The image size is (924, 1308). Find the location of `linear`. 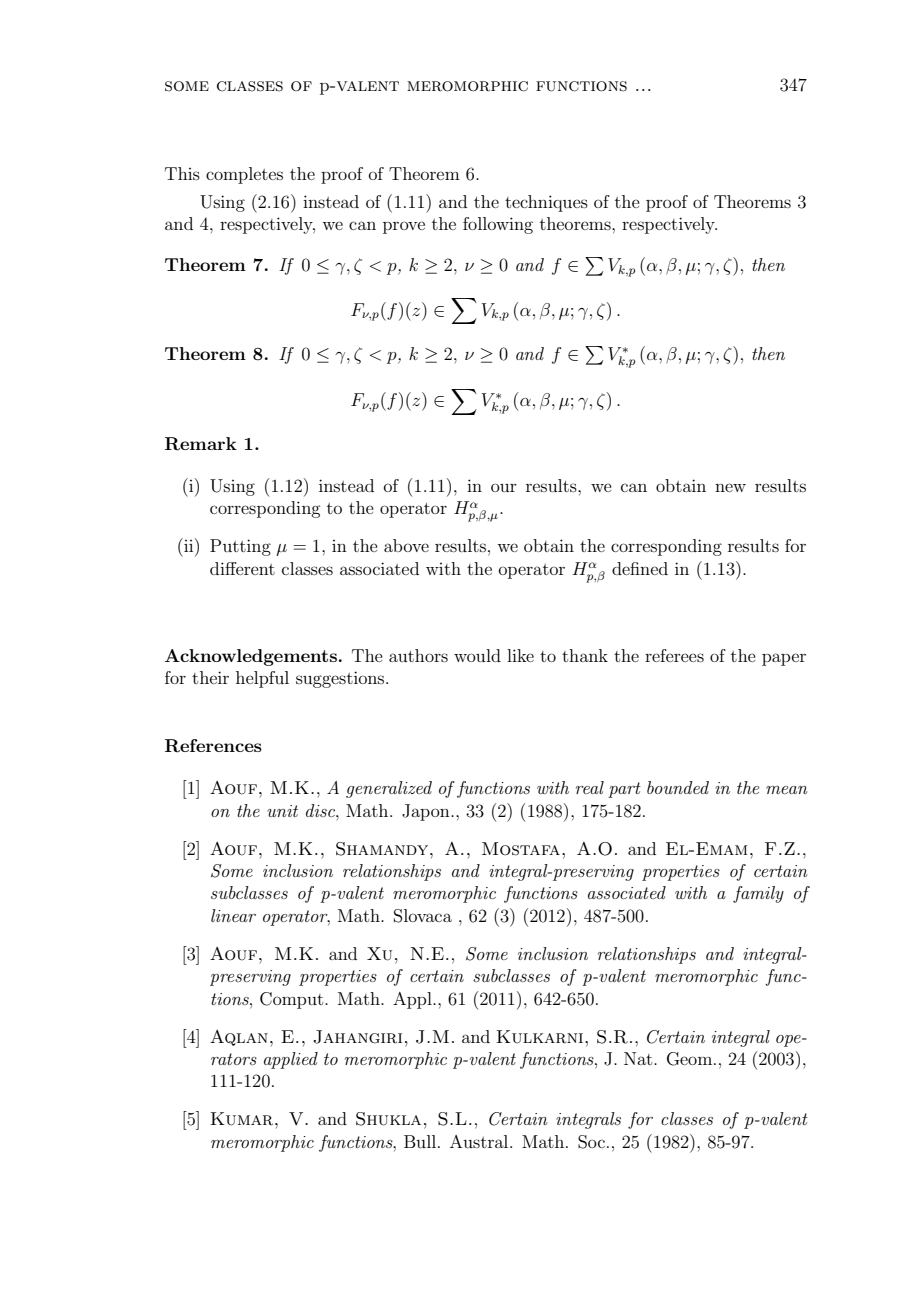

linear is located at coordinates (233, 915).
